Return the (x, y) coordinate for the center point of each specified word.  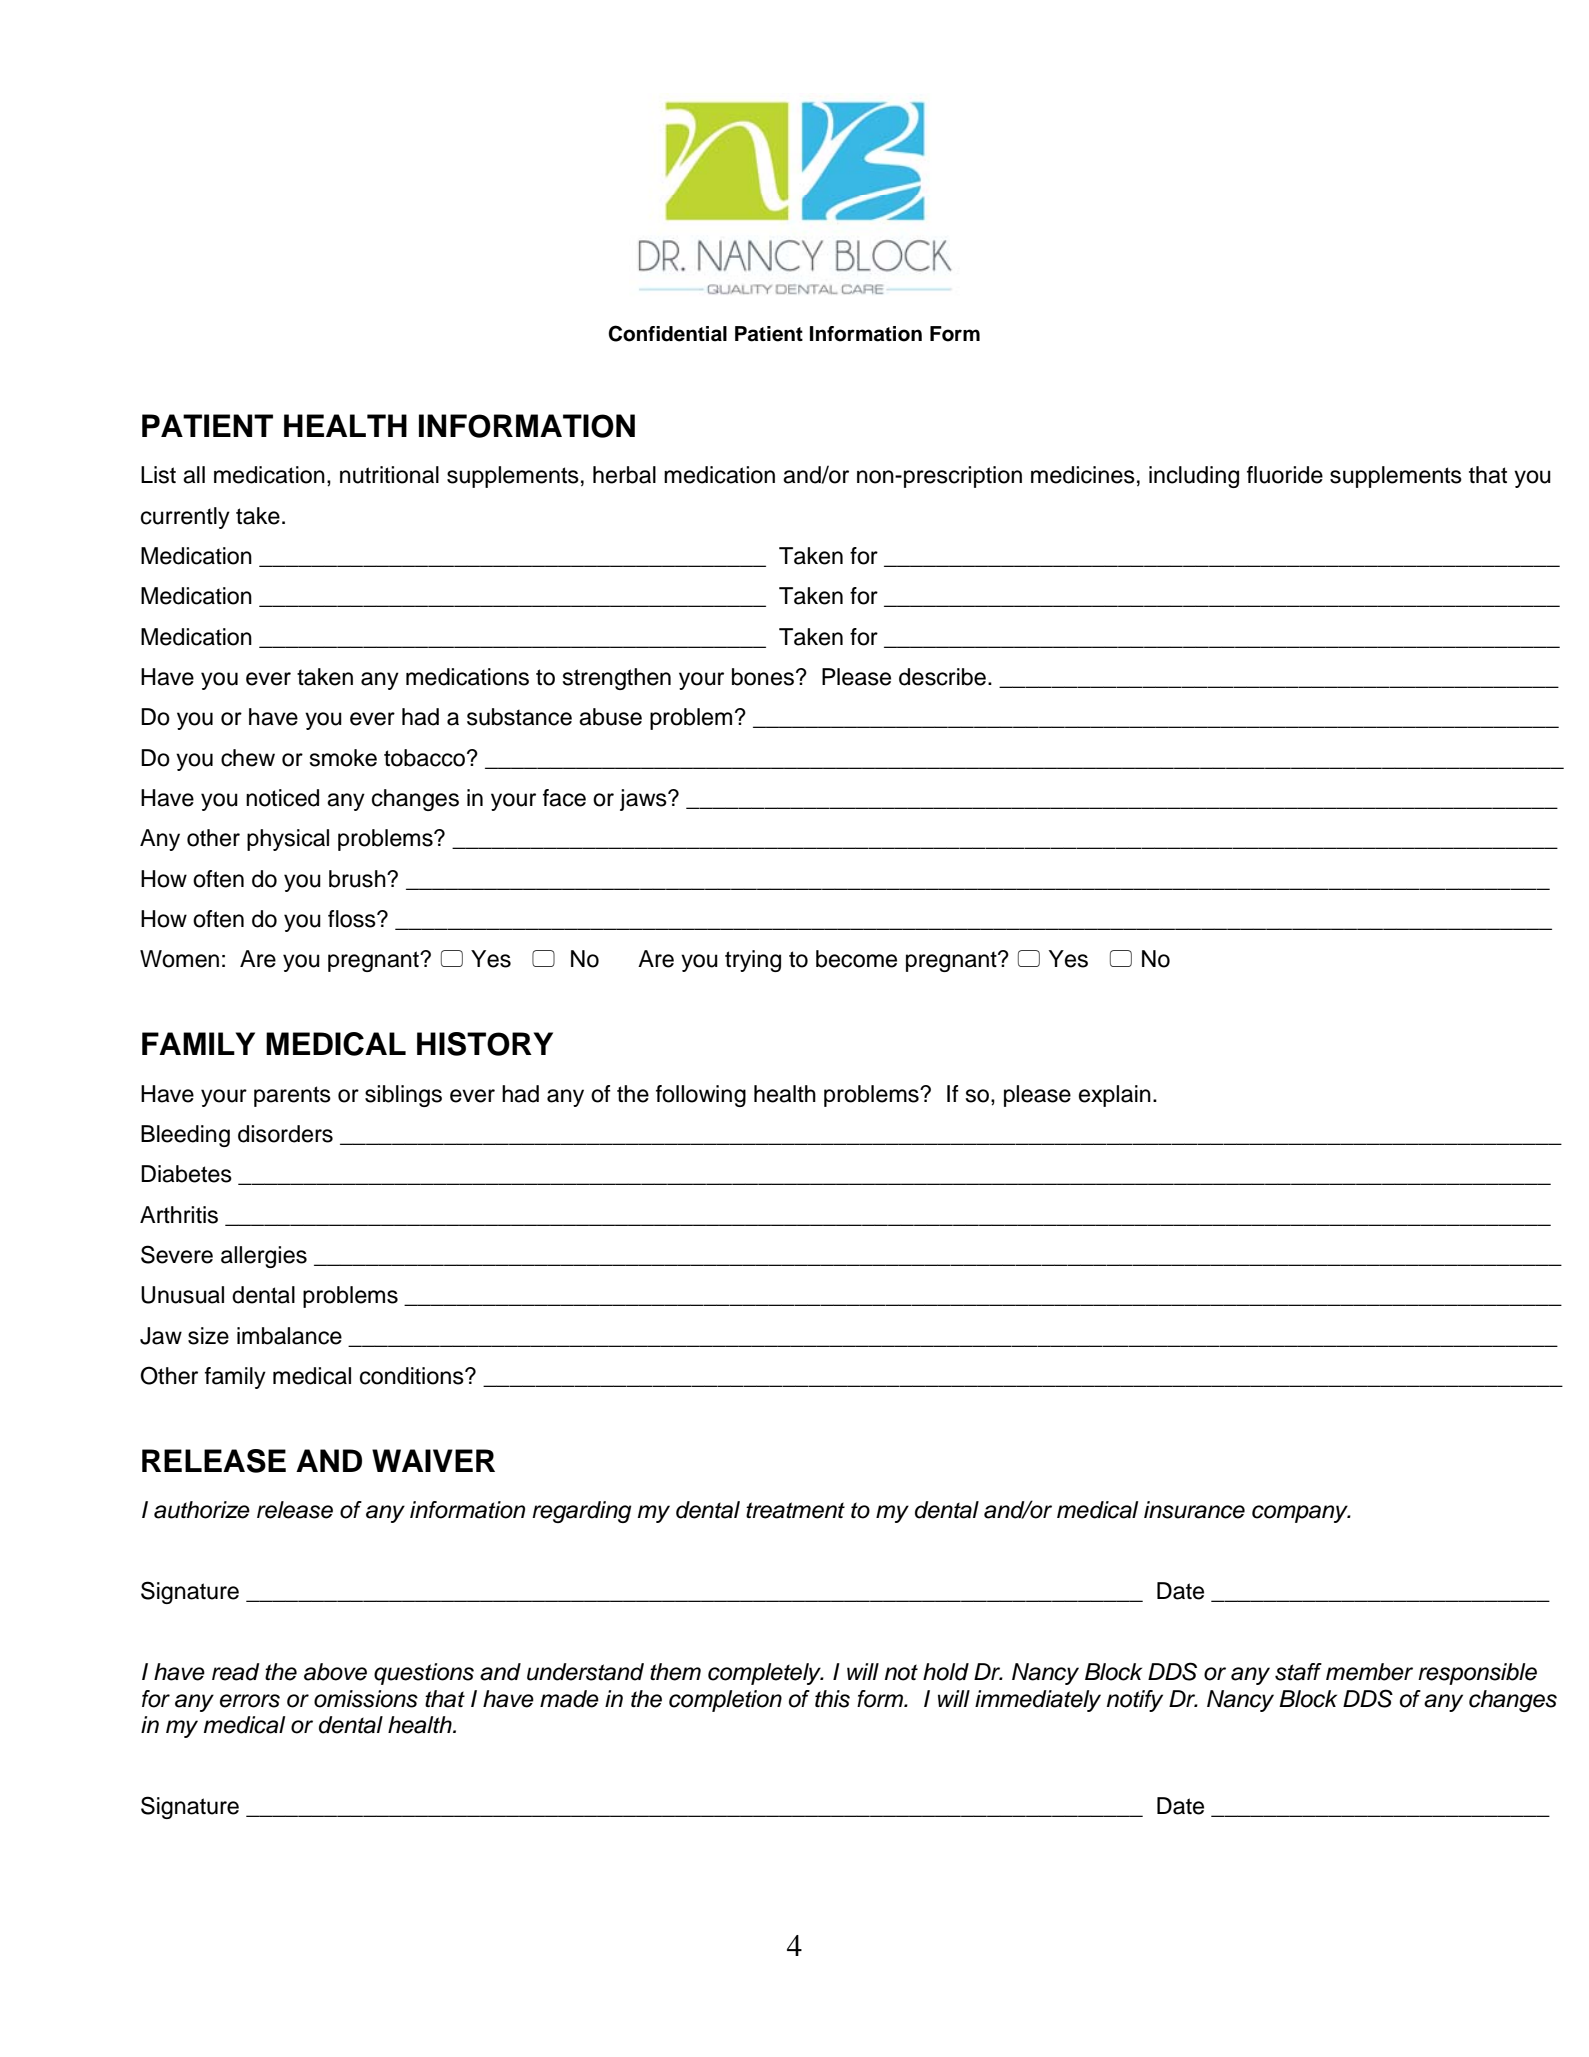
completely (765, 1674)
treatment (795, 1510)
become (856, 959)
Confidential (667, 333)
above (335, 1672)
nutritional (389, 475)
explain (1115, 1096)
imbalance (289, 1336)
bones (763, 677)
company (1301, 1514)
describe (942, 677)
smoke (343, 758)
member (1369, 1672)
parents (292, 1096)
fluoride (1285, 475)
